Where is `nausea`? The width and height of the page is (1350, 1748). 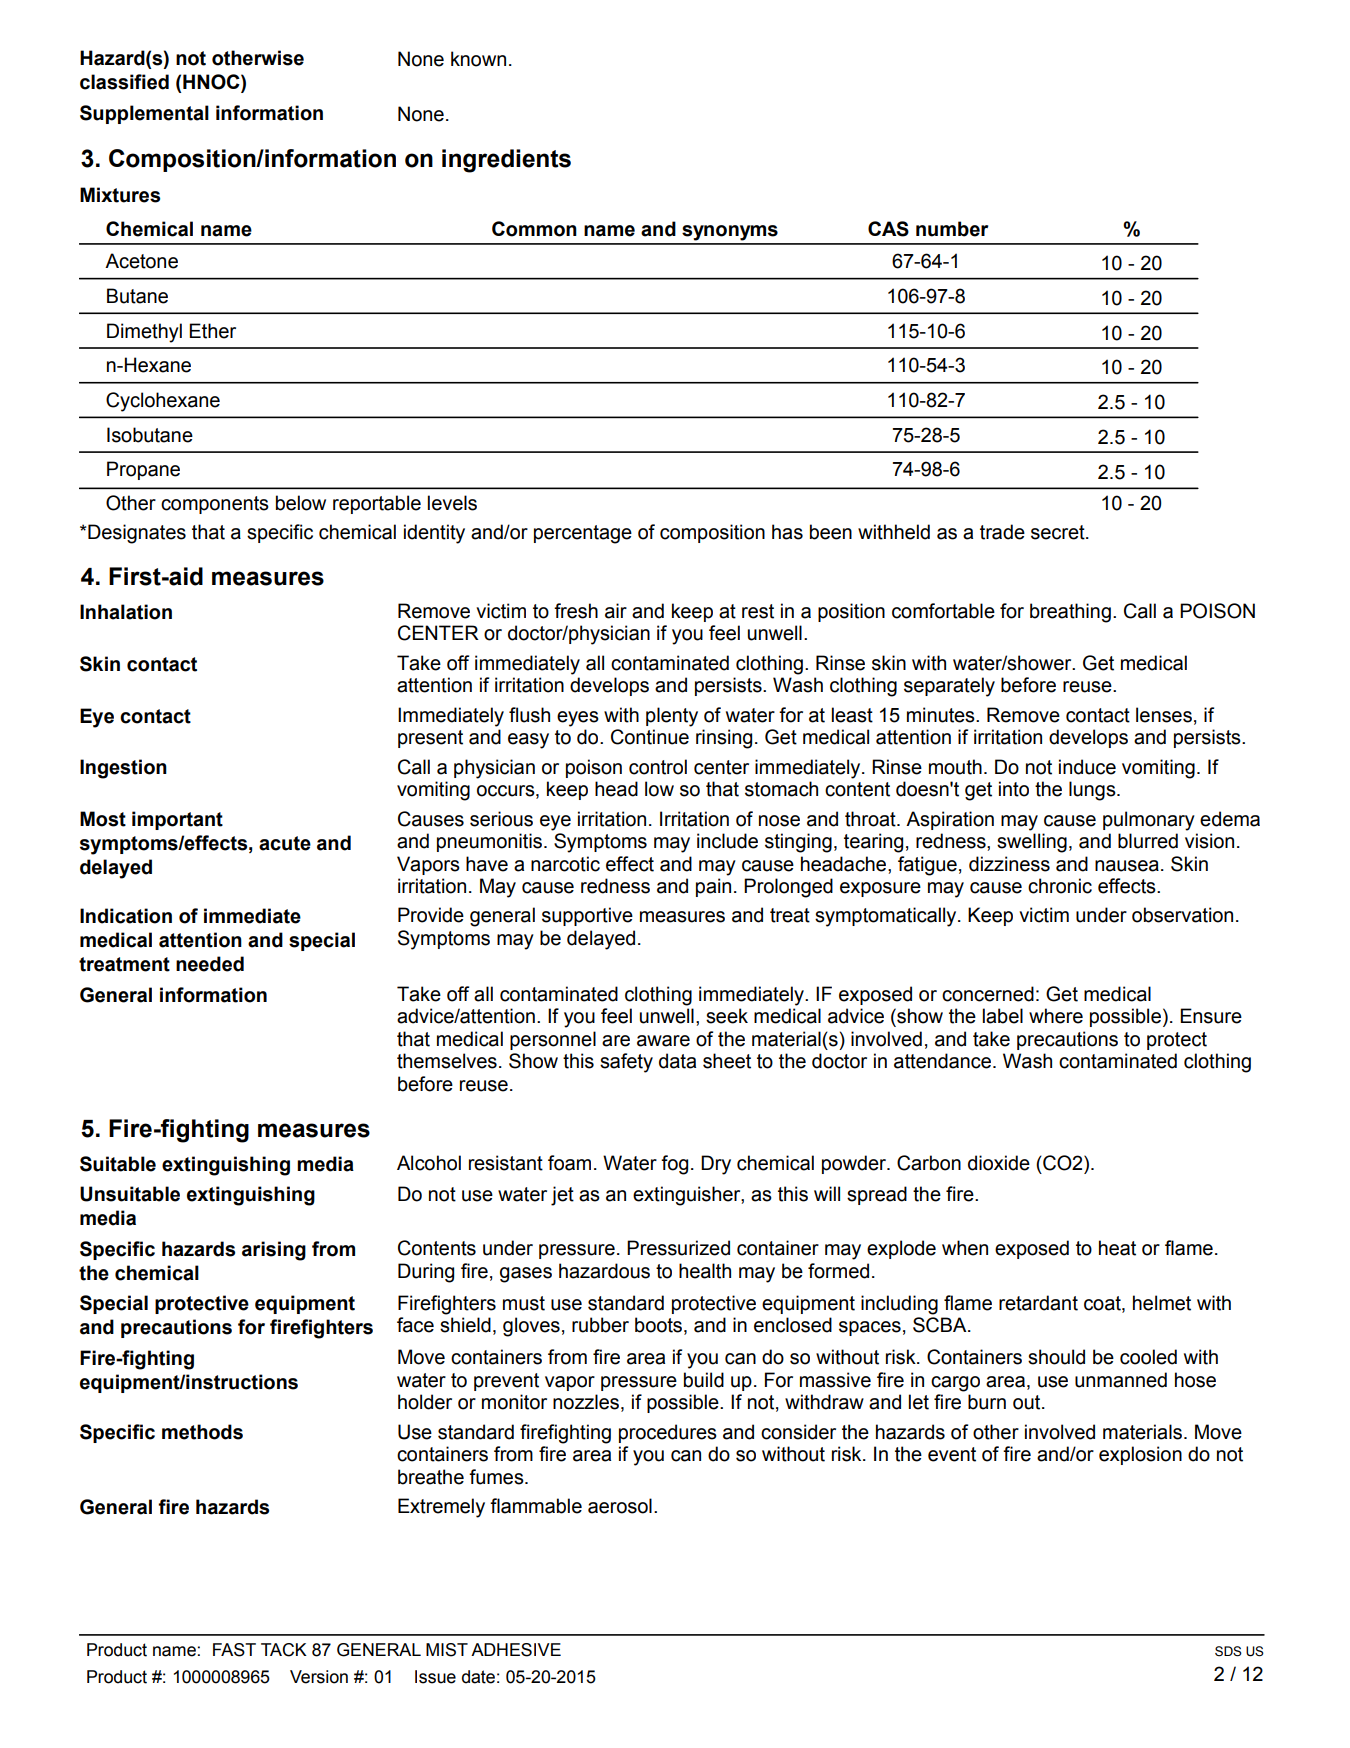 nausea is located at coordinates (1127, 866).
